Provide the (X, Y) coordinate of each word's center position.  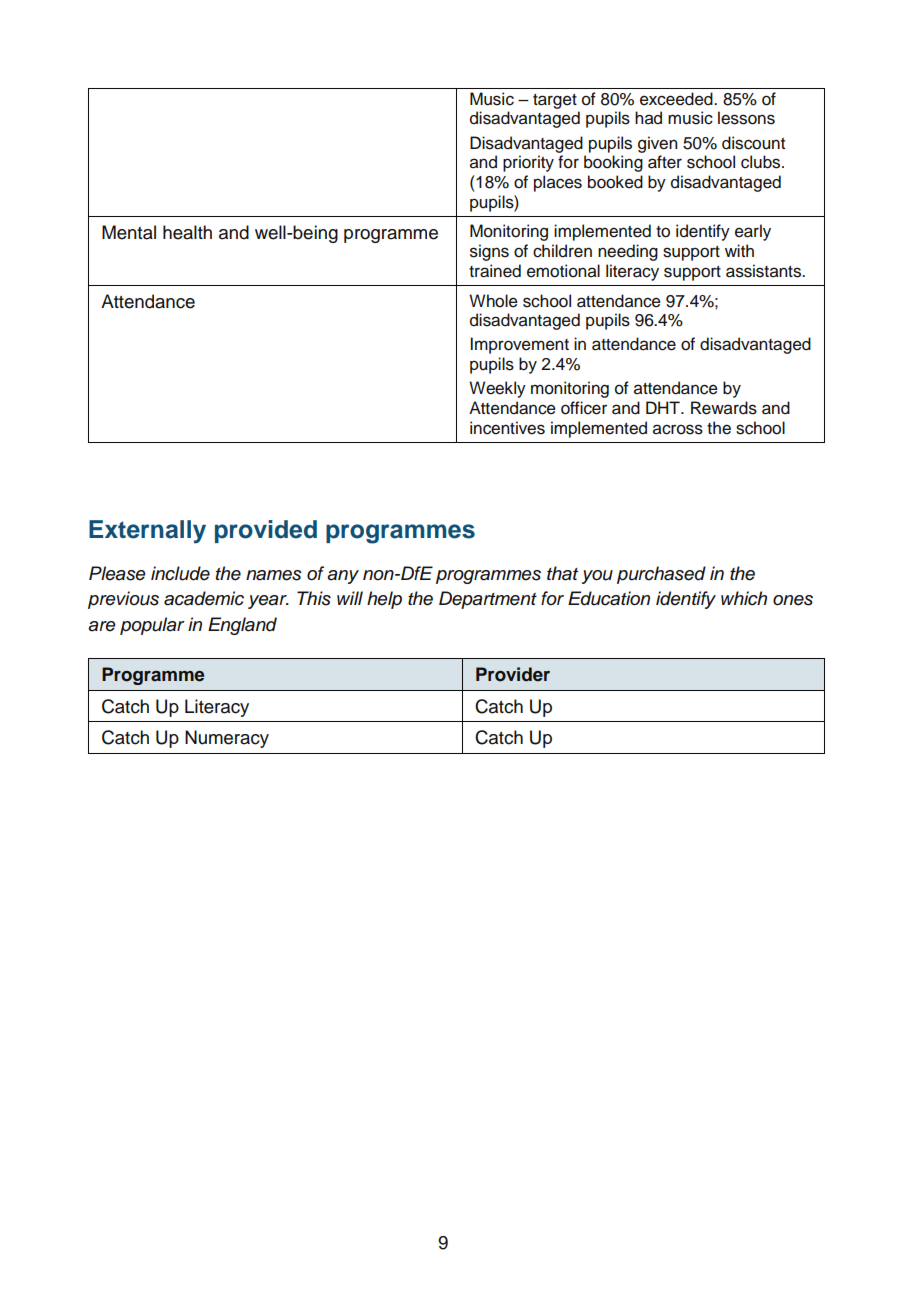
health (187, 232)
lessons (746, 118)
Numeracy (227, 739)
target (555, 101)
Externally (147, 532)
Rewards (724, 408)
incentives (507, 428)
